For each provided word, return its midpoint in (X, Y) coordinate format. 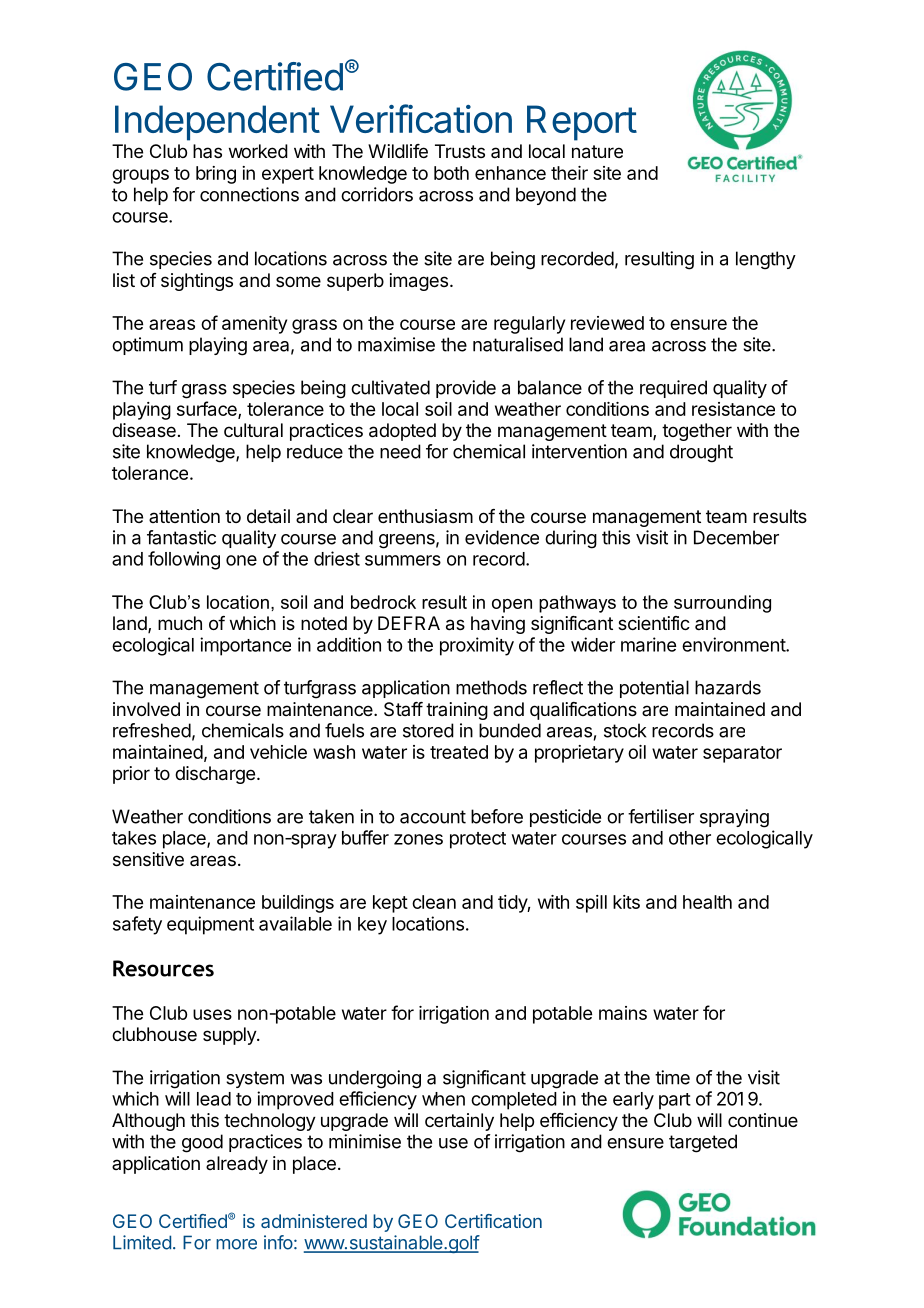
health (707, 902)
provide (466, 389)
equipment (210, 925)
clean (434, 902)
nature (597, 152)
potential (654, 689)
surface (208, 409)
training (457, 711)
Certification (493, 1221)
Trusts (460, 151)
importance (245, 646)
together (697, 432)
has (207, 151)
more (236, 1244)
